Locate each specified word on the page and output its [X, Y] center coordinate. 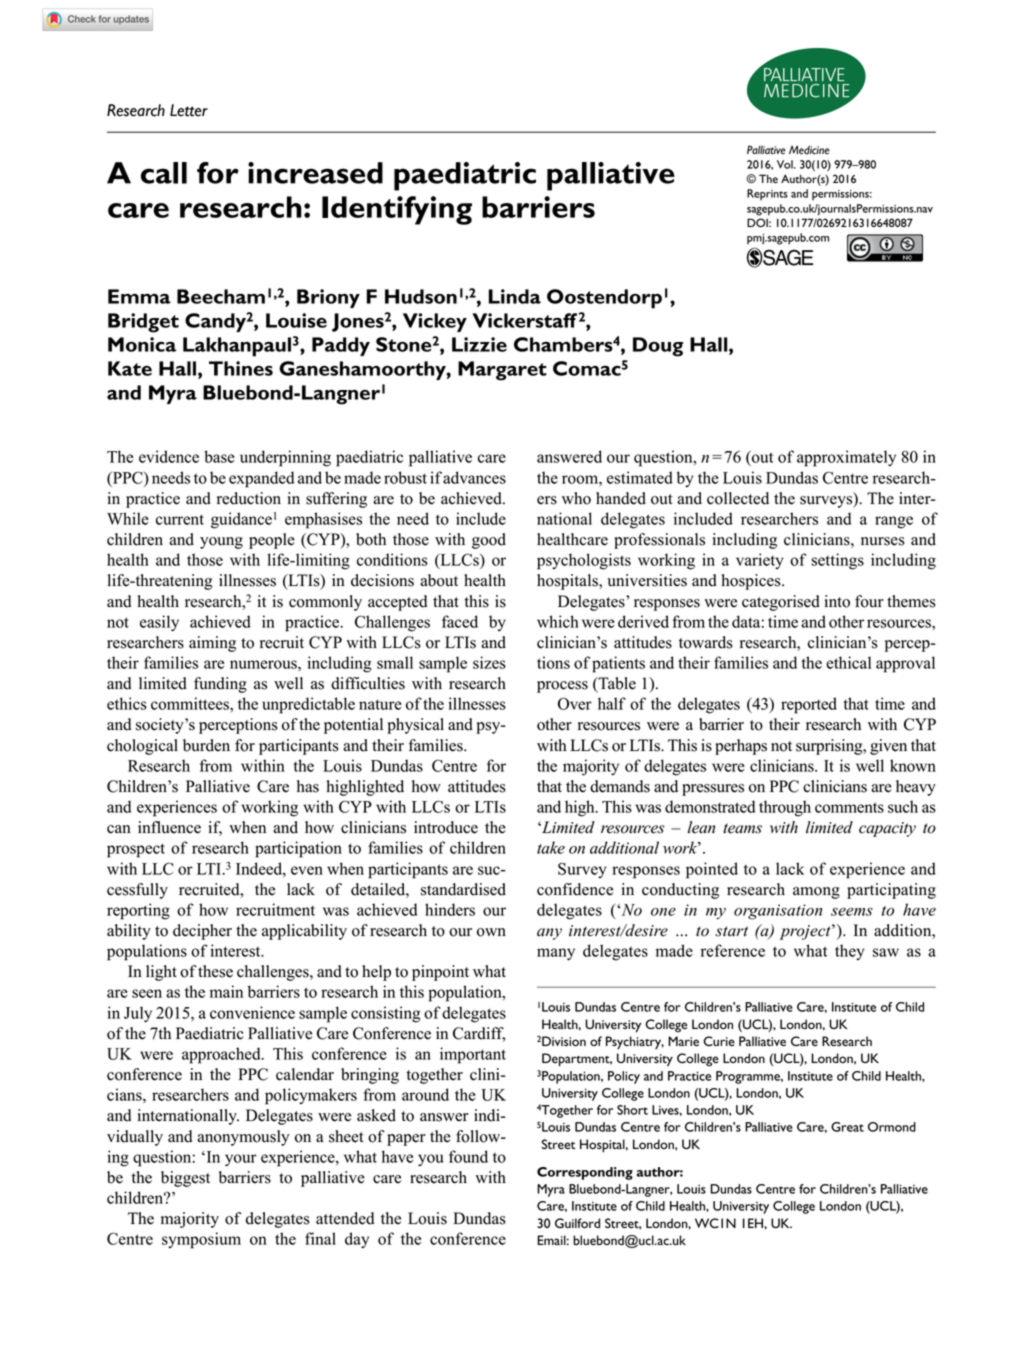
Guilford [577, 1223]
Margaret [502, 371]
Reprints [767, 195]
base [219, 456]
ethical [848, 662]
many [556, 954]
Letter [189, 110]
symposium [201, 1240]
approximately [846, 458]
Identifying [397, 210]
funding [220, 685]
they [850, 952]
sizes [489, 662]
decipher [202, 932]
